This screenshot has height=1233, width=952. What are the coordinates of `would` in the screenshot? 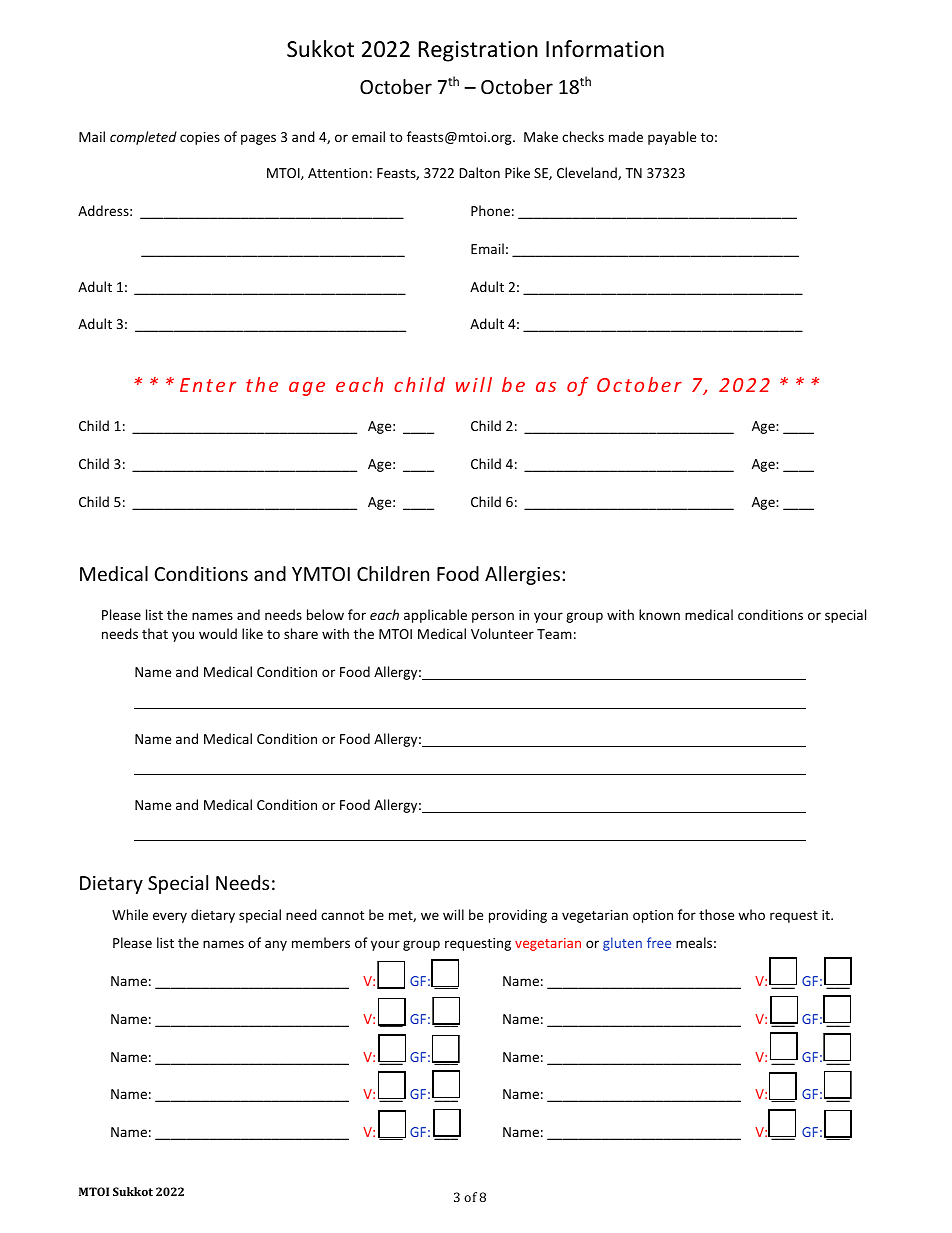 It's located at (218, 633).
